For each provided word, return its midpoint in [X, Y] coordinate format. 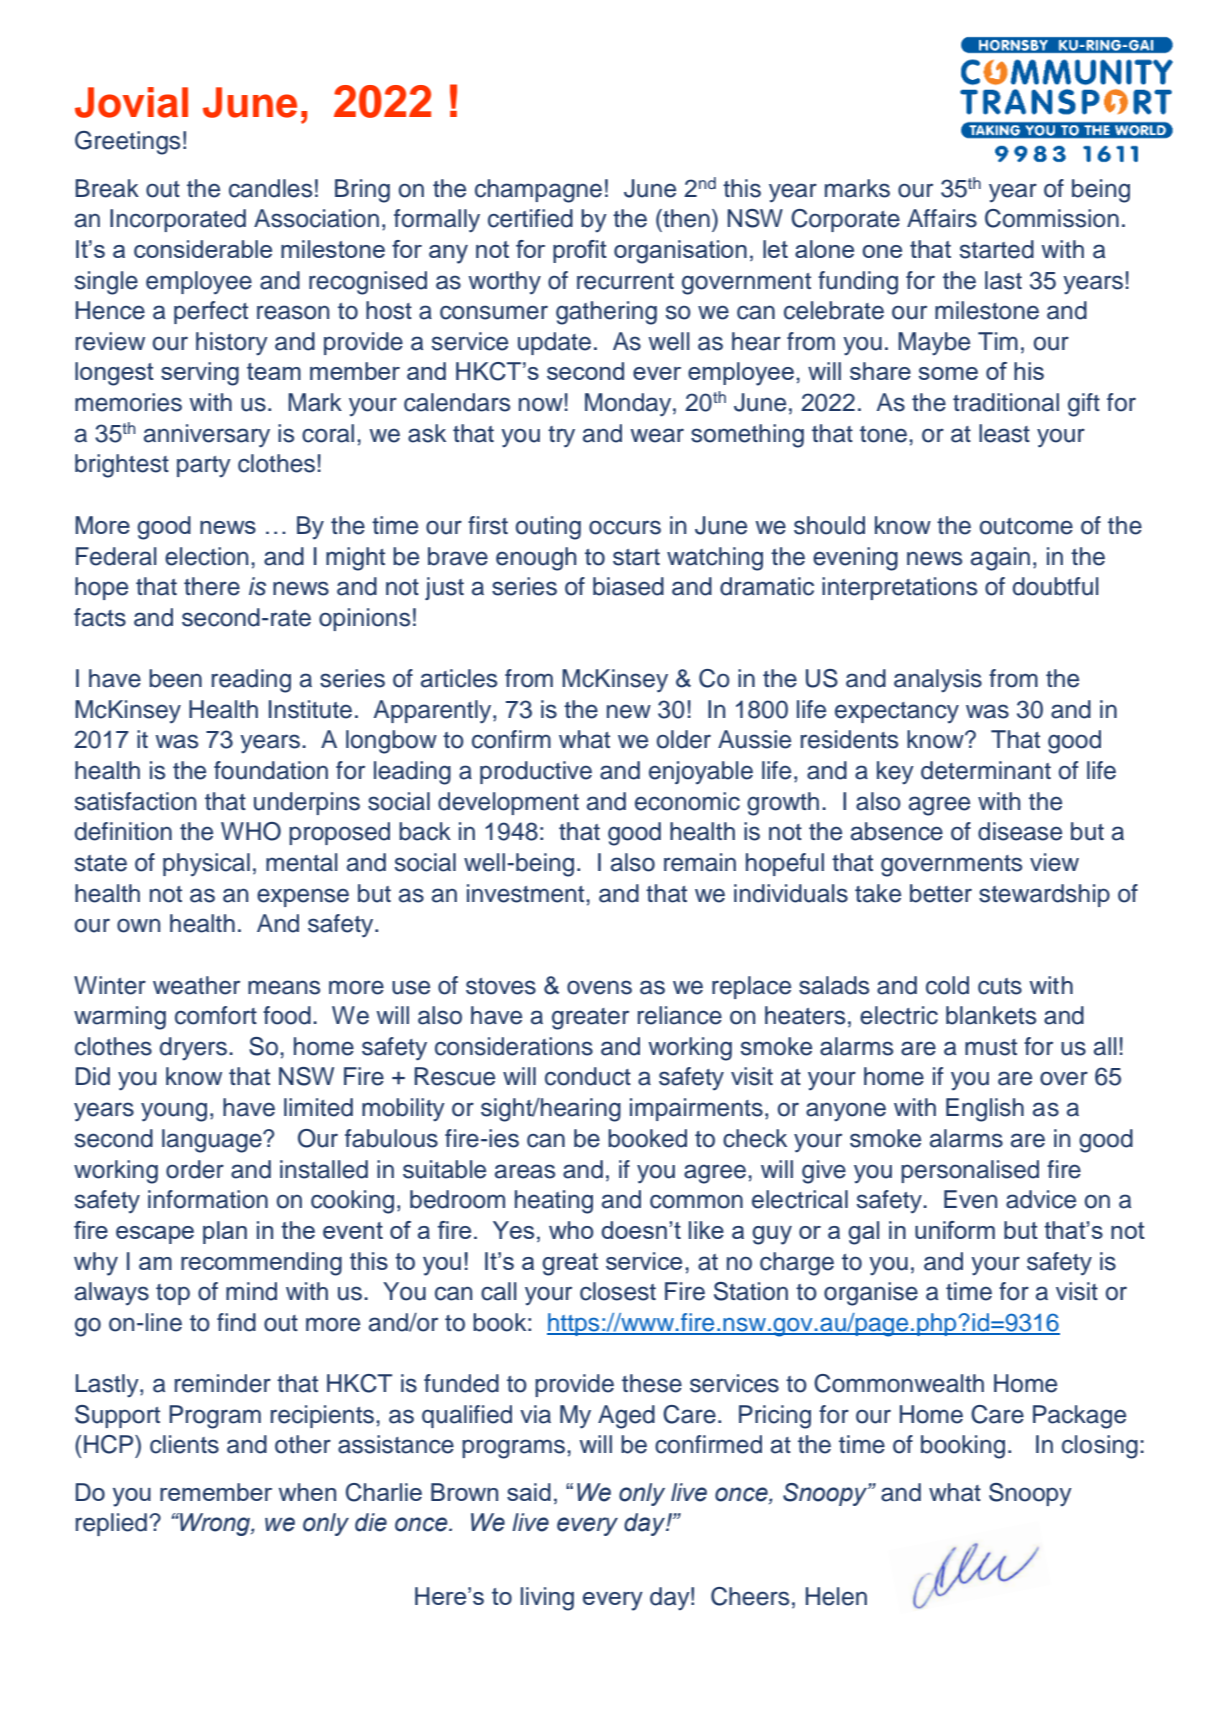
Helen [836, 1596]
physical [206, 864]
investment [527, 893]
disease [1020, 831]
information [208, 1199]
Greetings [127, 143]
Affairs [942, 218]
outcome [1026, 526]
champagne [538, 191]
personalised [970, 1171]
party [204, 467]
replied [111, 1524]
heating [554, 1202]
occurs [625, 527]
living [547, 1599]
